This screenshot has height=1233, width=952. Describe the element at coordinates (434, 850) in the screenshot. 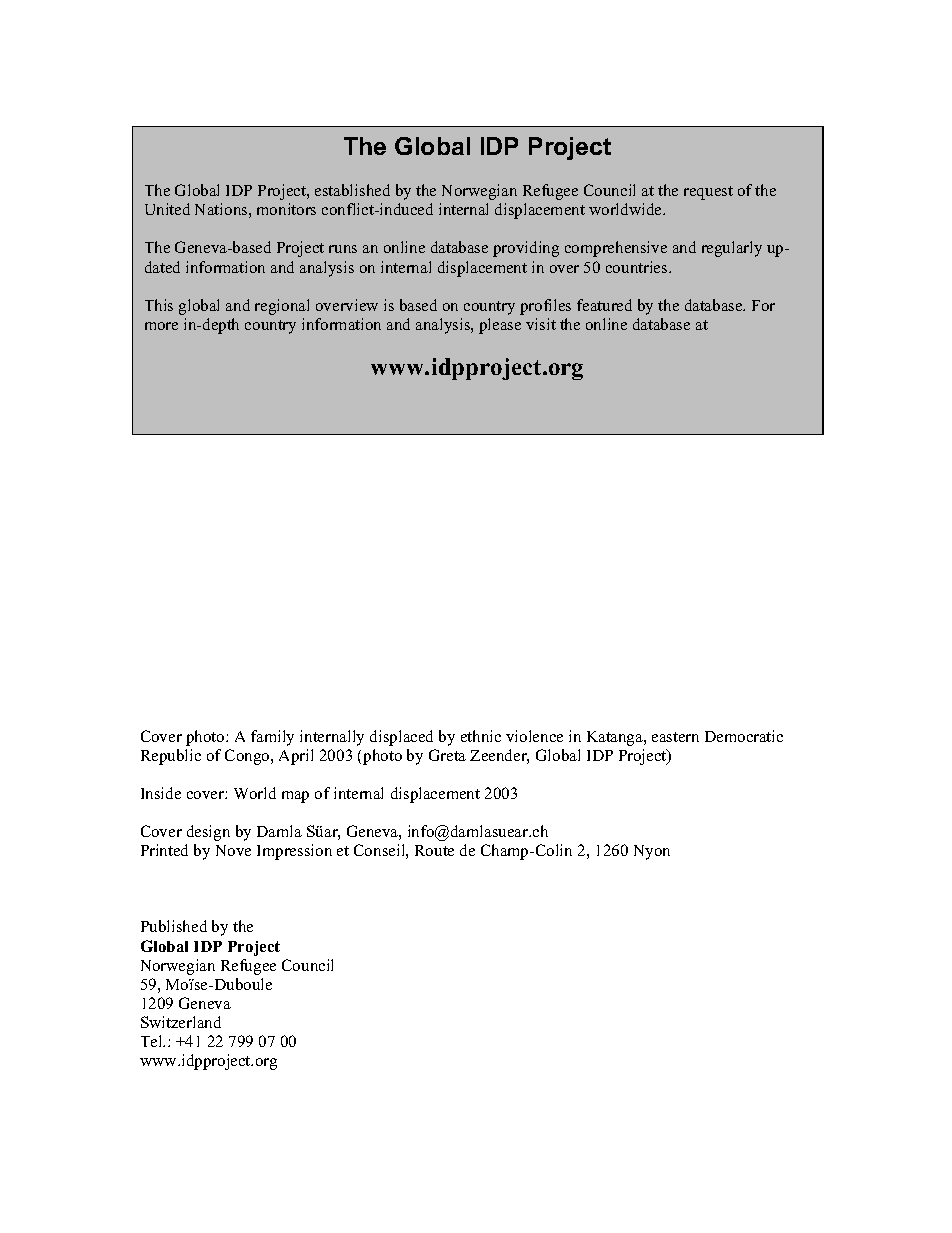

I see `Route` at that location.
